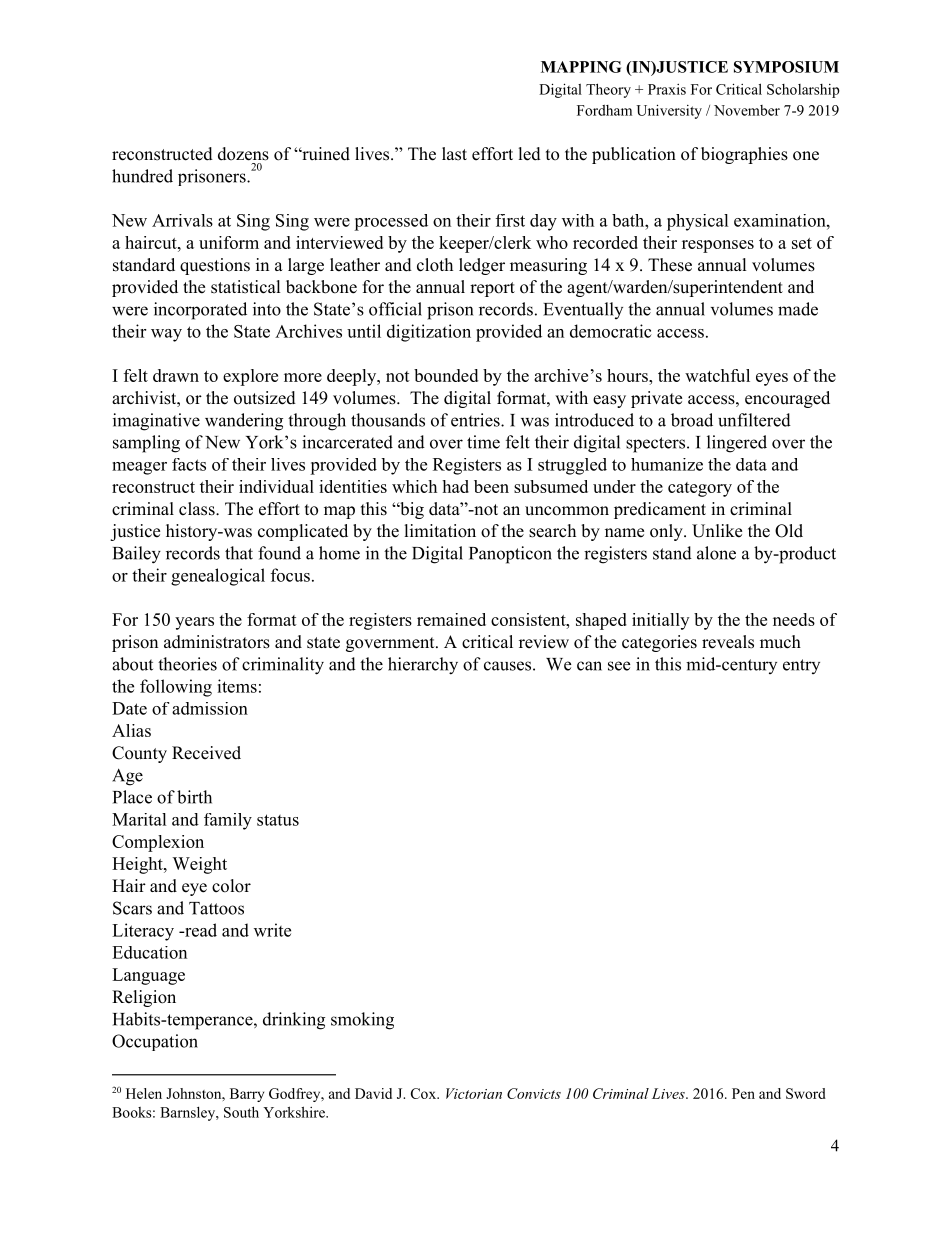 The height and width of the screenshot is (1233, 952). What do you see at coordinates (218, 577) in the screenshot?
I see `genealogical` at bounding box center [218, 577].
